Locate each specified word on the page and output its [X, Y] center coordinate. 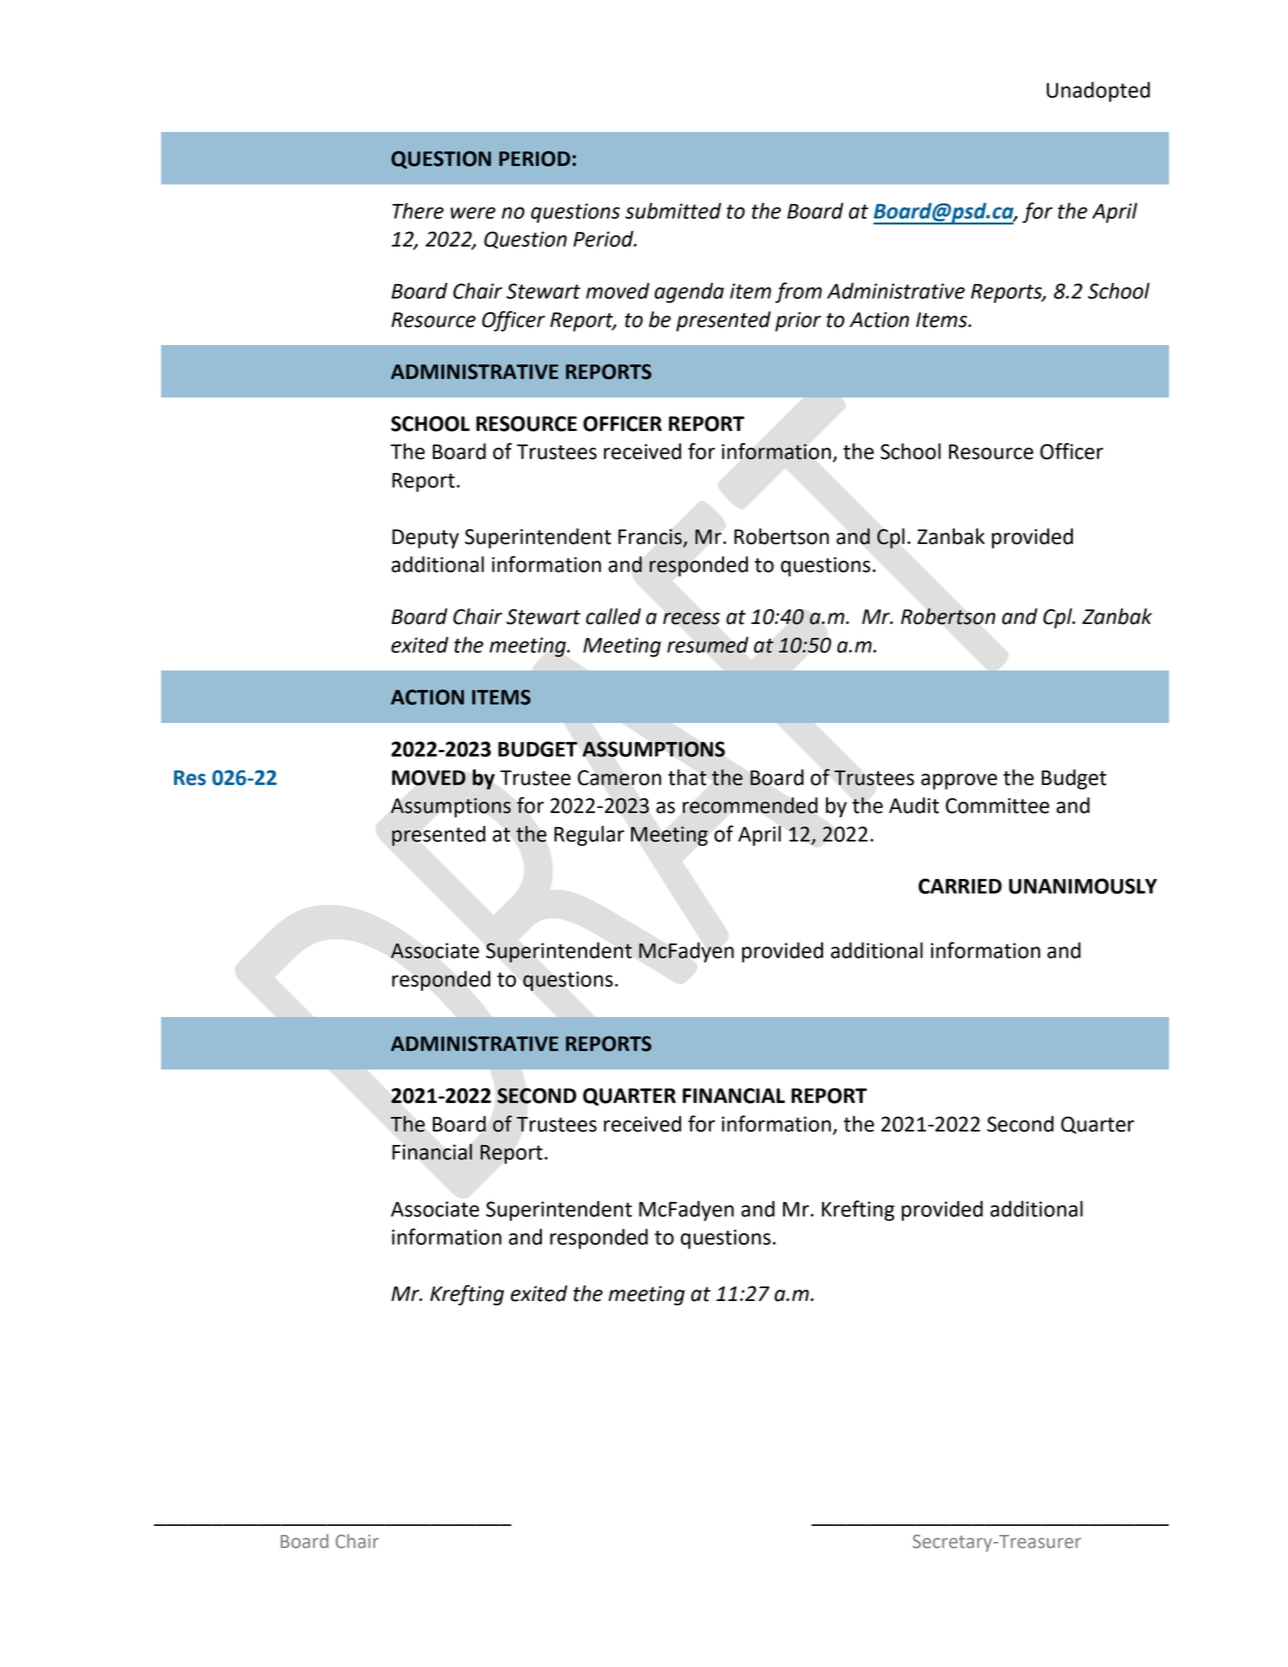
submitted [673, 211]
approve [959, 781]
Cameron [619, 778]
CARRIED [960, 886]
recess [691, 618]
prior [798, 322]
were [473, 213]
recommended [750, 805]
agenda [689, 293]
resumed [708, 645]
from [798, 292]
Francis [651, 537]
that [687, 777]
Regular [589, 836]
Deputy [425, 539]
